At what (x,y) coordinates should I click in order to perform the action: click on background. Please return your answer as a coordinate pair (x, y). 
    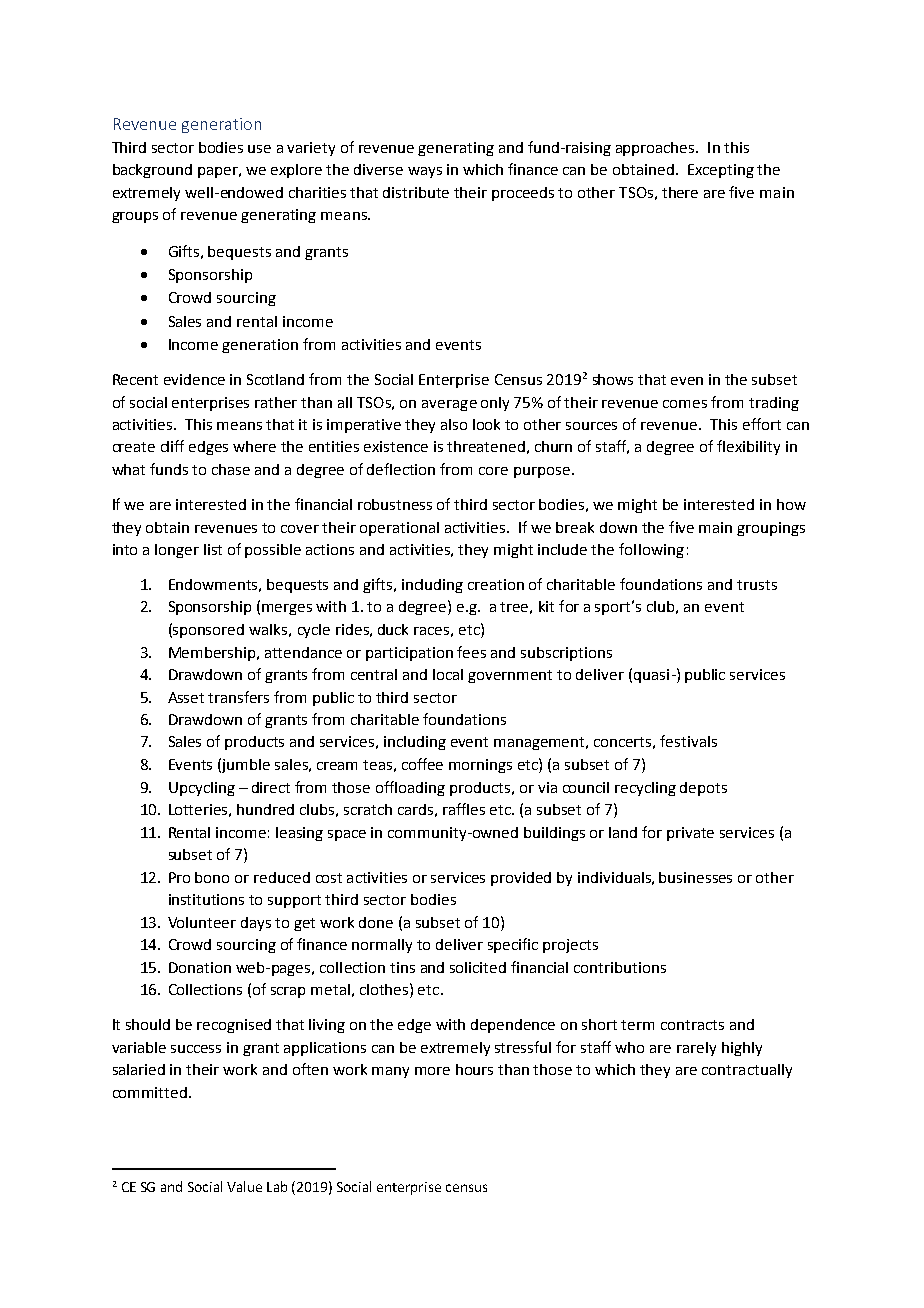
    Looking at the image, I should click on (152, 171).
